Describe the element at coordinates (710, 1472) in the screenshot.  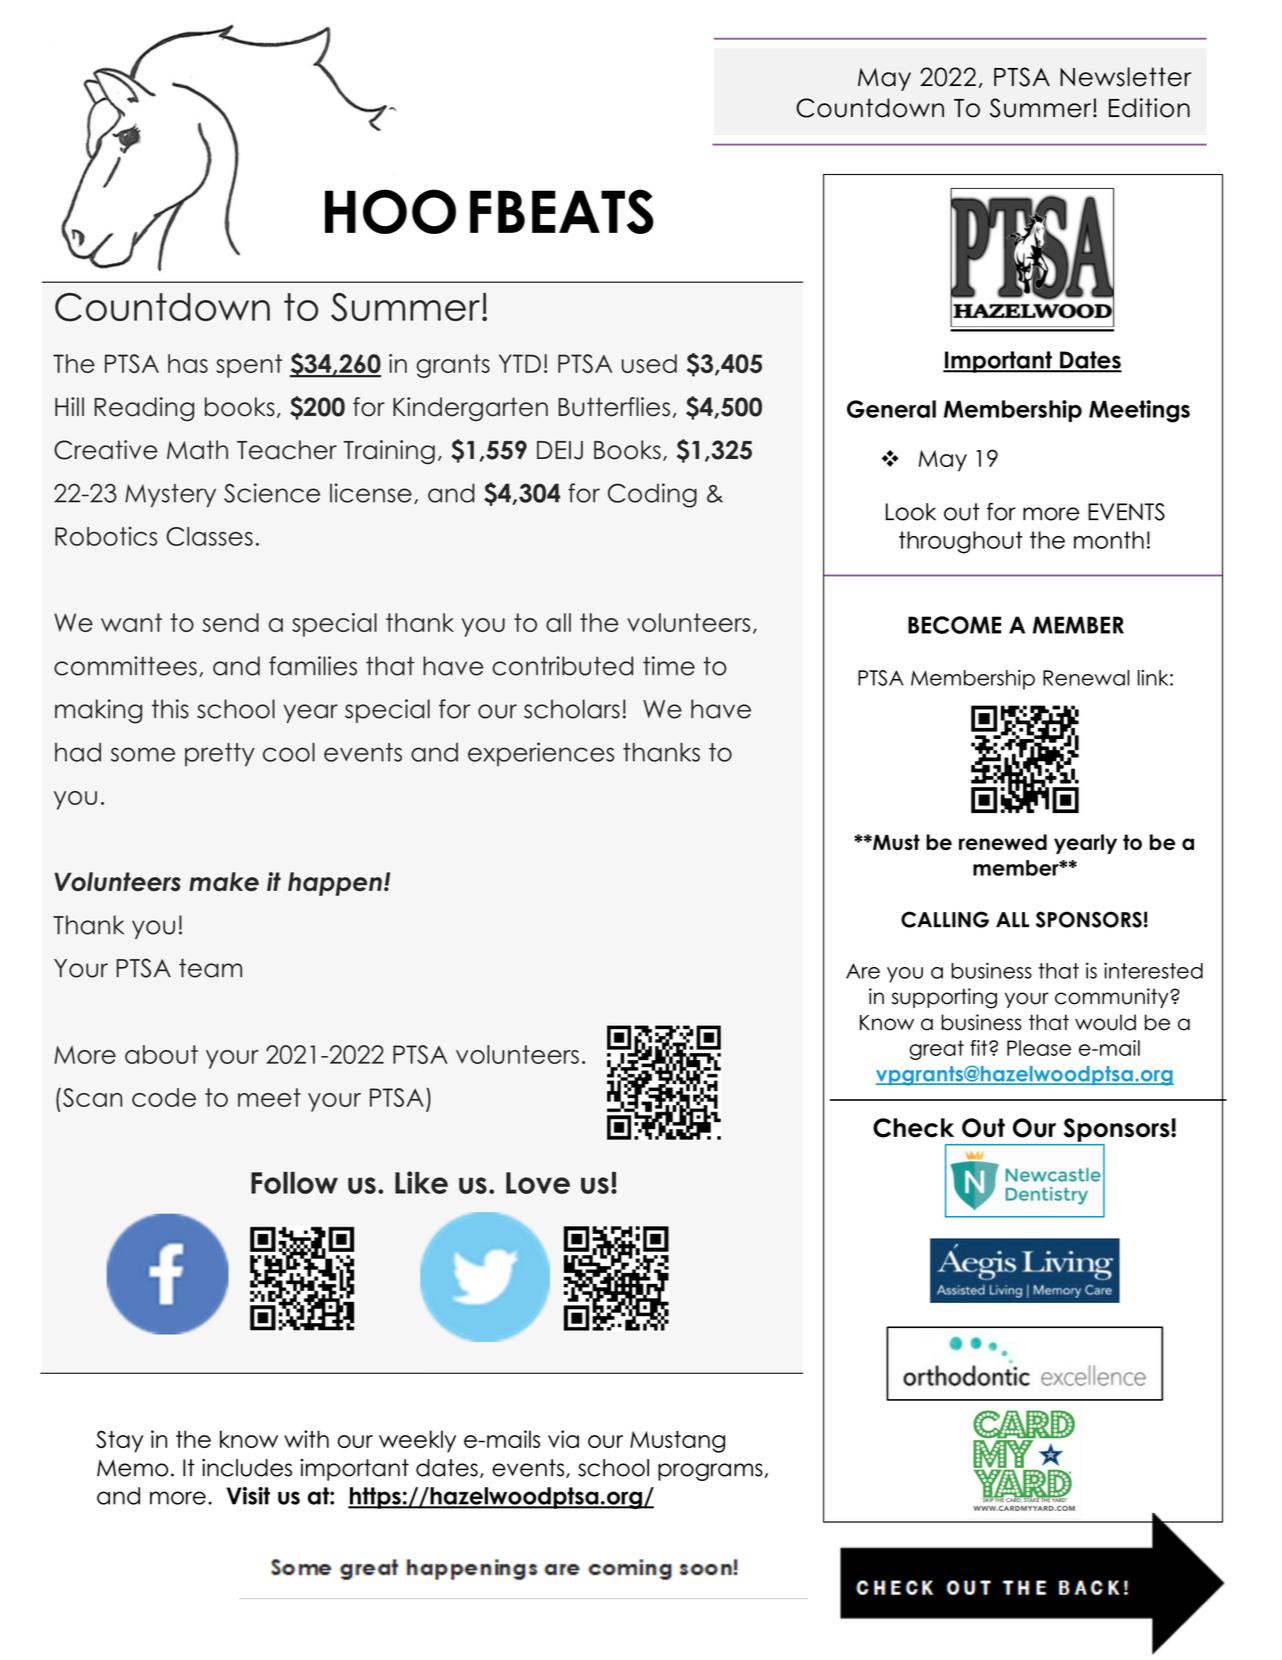
I see `programs` at that location.
